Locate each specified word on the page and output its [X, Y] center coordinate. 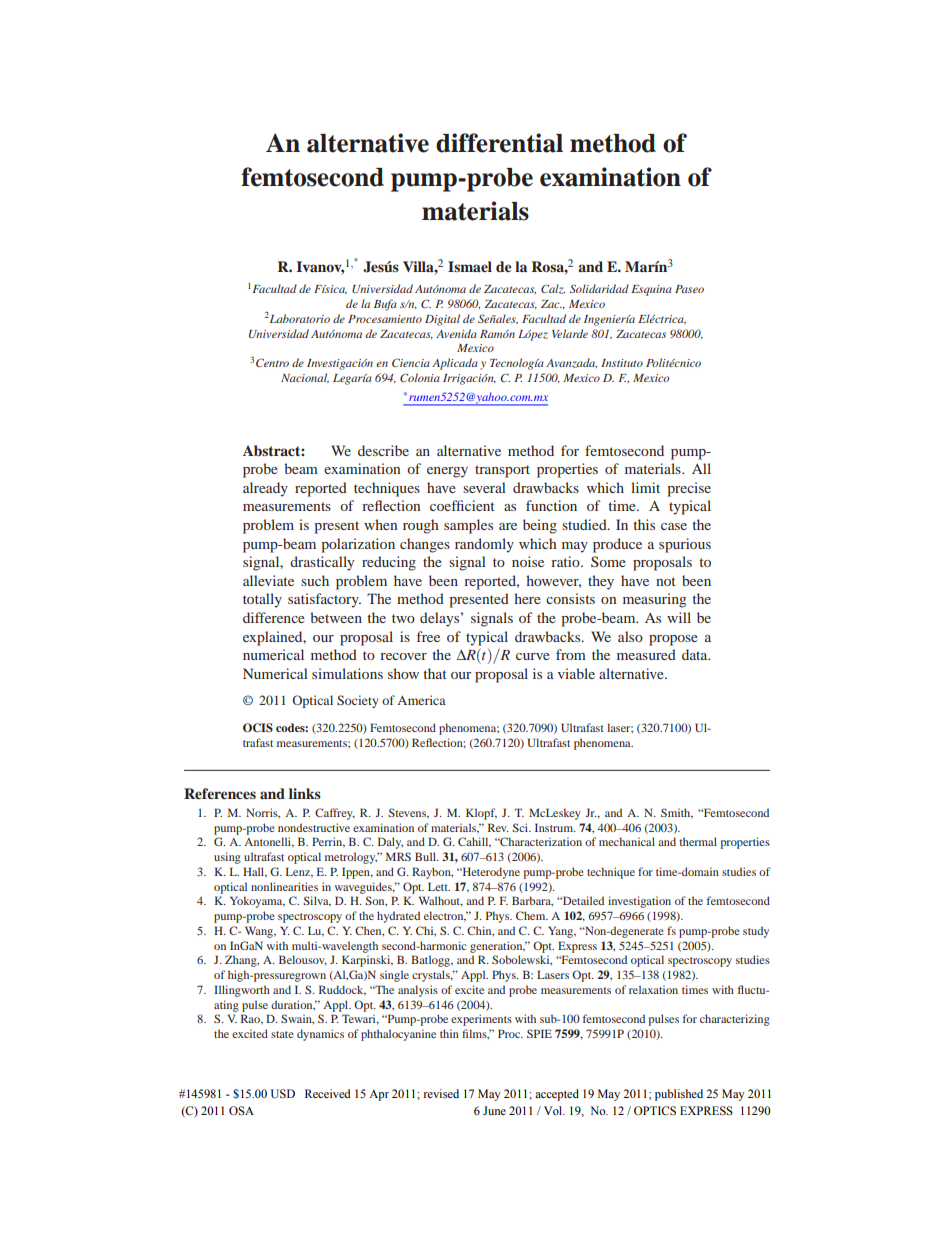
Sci [521, 827]
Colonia [420, 377]
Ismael [470, 266]
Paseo [689, 289]
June [494, 1110]
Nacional [305, 378]
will [679, 617]
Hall [255, 872]
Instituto [622, 363]
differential [499, 143]
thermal [698, 841]
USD [283, 1094]
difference [274, 617]
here [527, 598]
